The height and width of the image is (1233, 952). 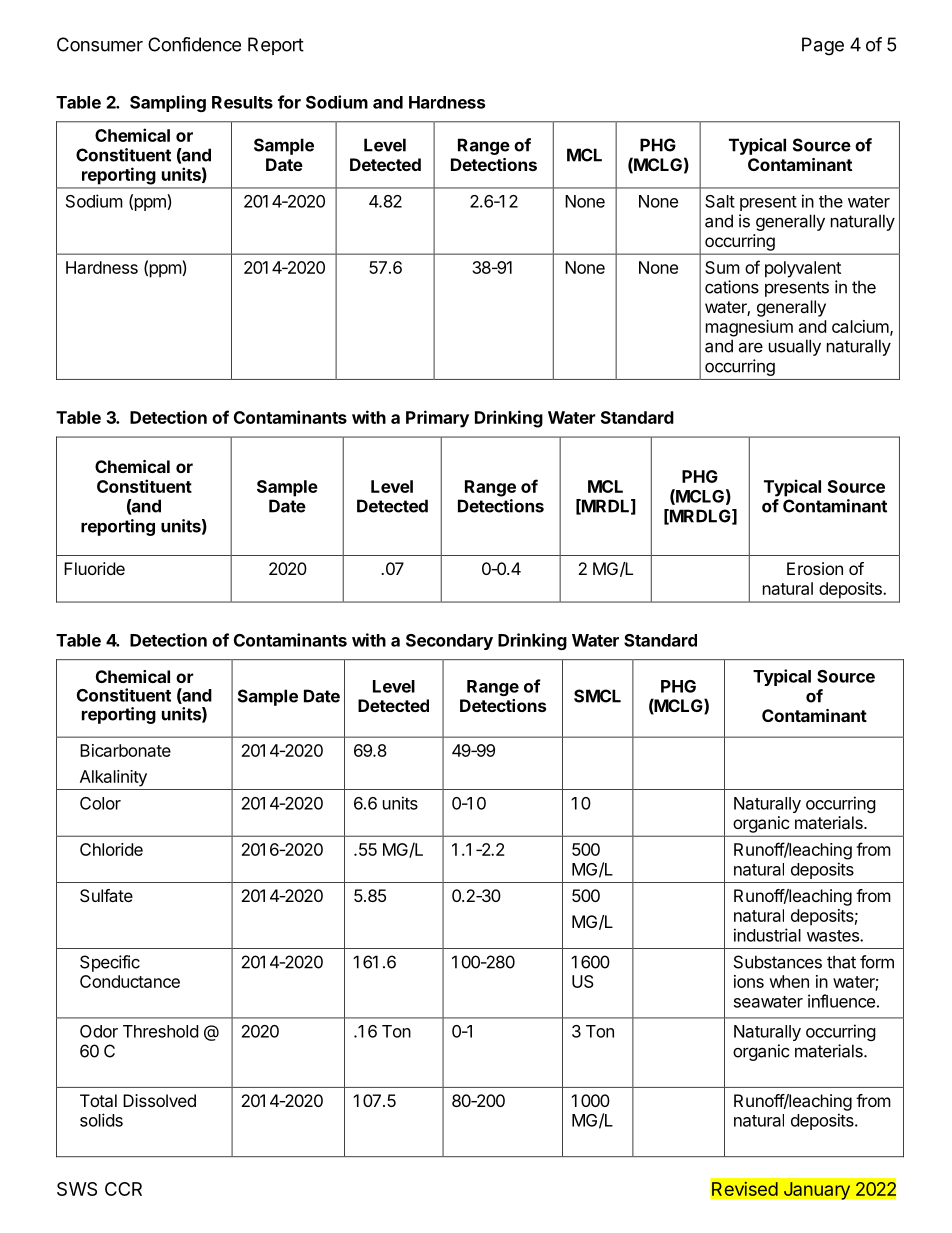 What do you see at coordinates (94, 568) in the image?
I see `Fluoride` at bounding box center [94, 568].
